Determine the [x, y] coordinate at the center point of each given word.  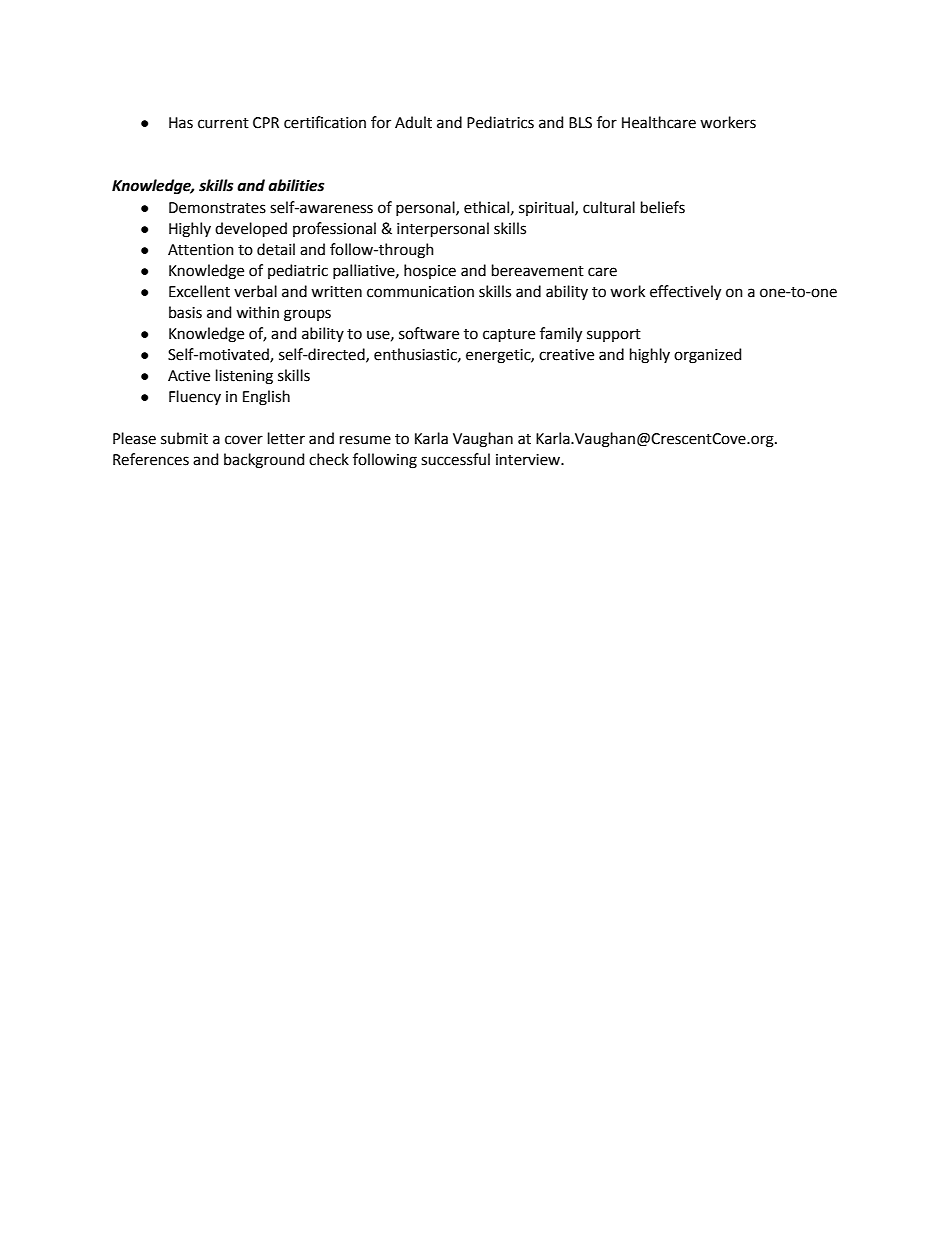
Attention [201, 250]
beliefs [663, 207]
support [614, 335]
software [429, 333]
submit [184, 438]
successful [455, 459]
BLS [580, 123]
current [223, 123]
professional [334, 229]
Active [189, 376]
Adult [413, 122]
